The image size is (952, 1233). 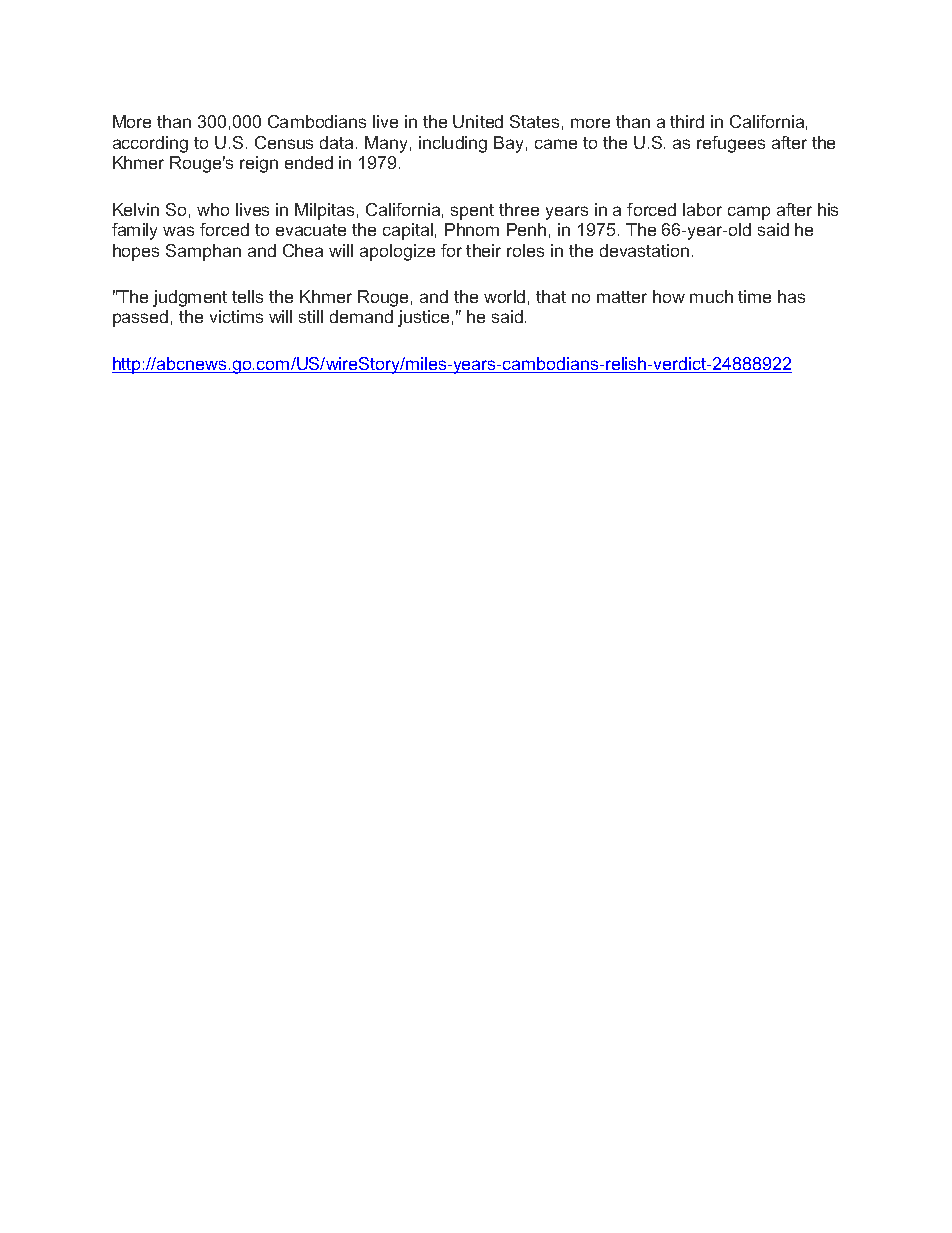 I want to click on Census, so click(x=284, y=142).
